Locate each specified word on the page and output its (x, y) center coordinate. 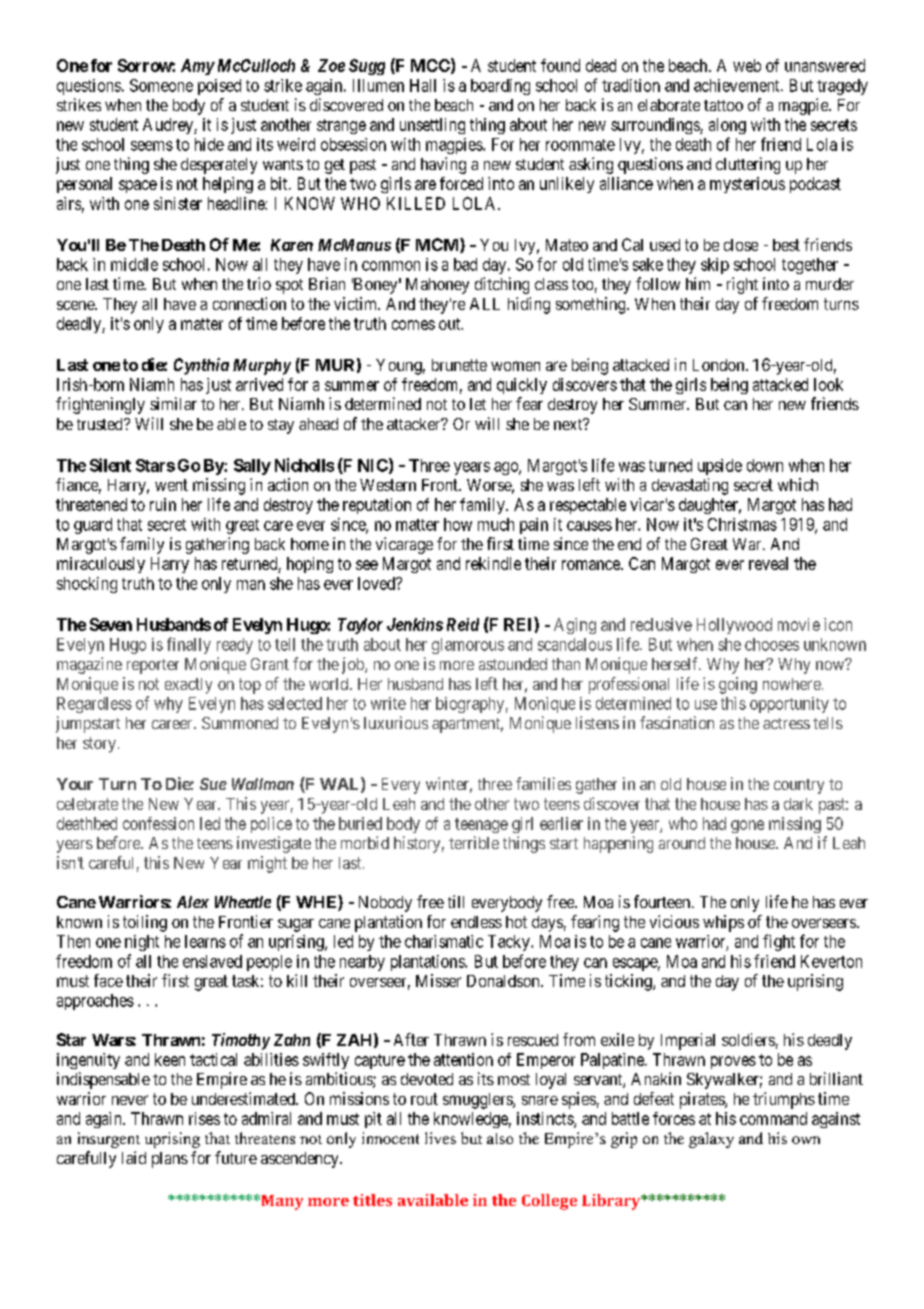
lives (440, 1138)
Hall (423, 85)
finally (189, 645)
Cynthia (201, 366)
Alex (193, 902)
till (456, 901)
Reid (463, 624)
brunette (459, 365)
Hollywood (734, 626)
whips (723, 923)
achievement (738, 85)
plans (170, 1160)
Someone (161, 85)
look (828, 384)
